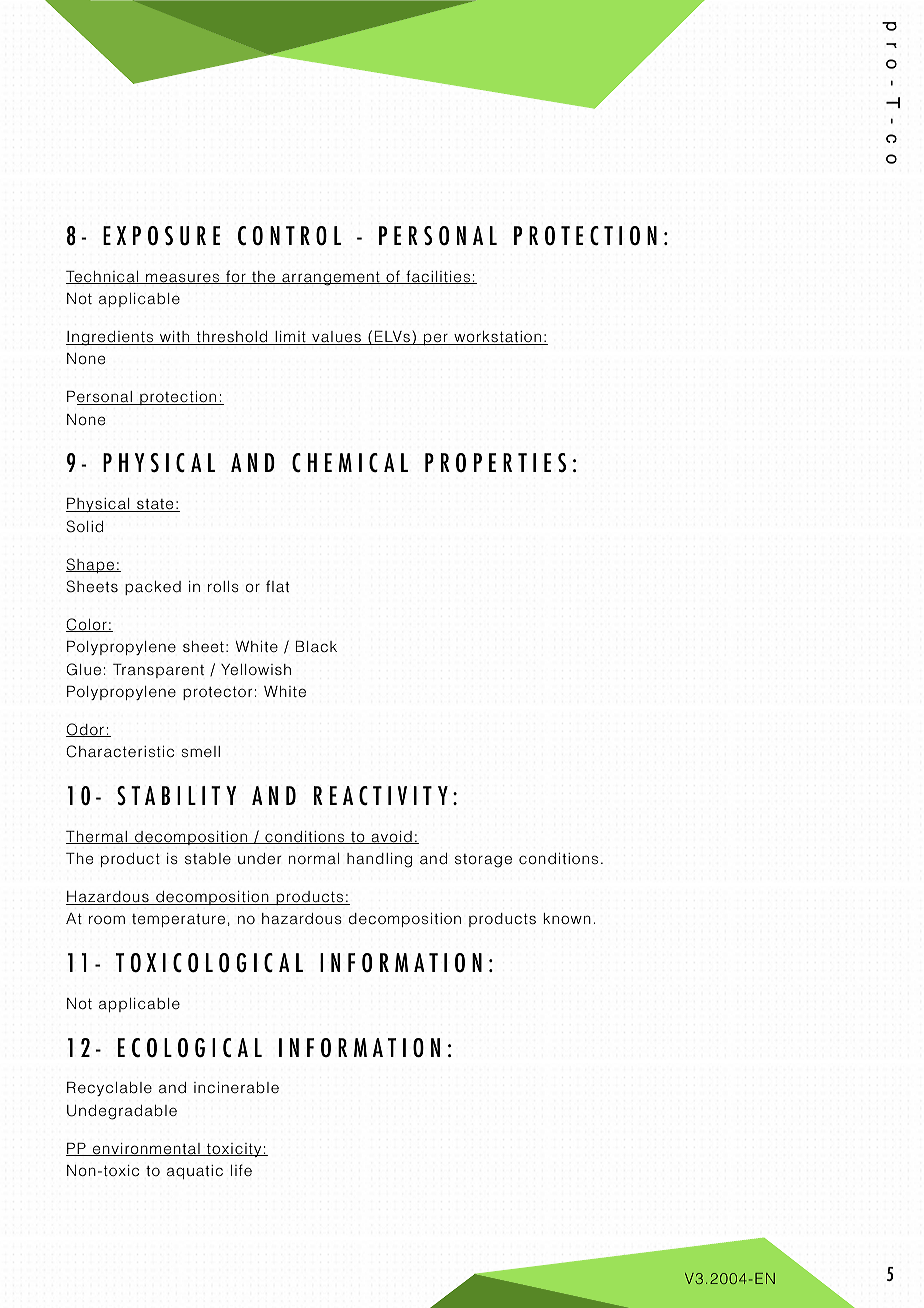 The height and width of the page is (1308, 924). What do you see at coordinates (331, 278) in the page?
I see `arrangement` at bounding box center [331, 278].
